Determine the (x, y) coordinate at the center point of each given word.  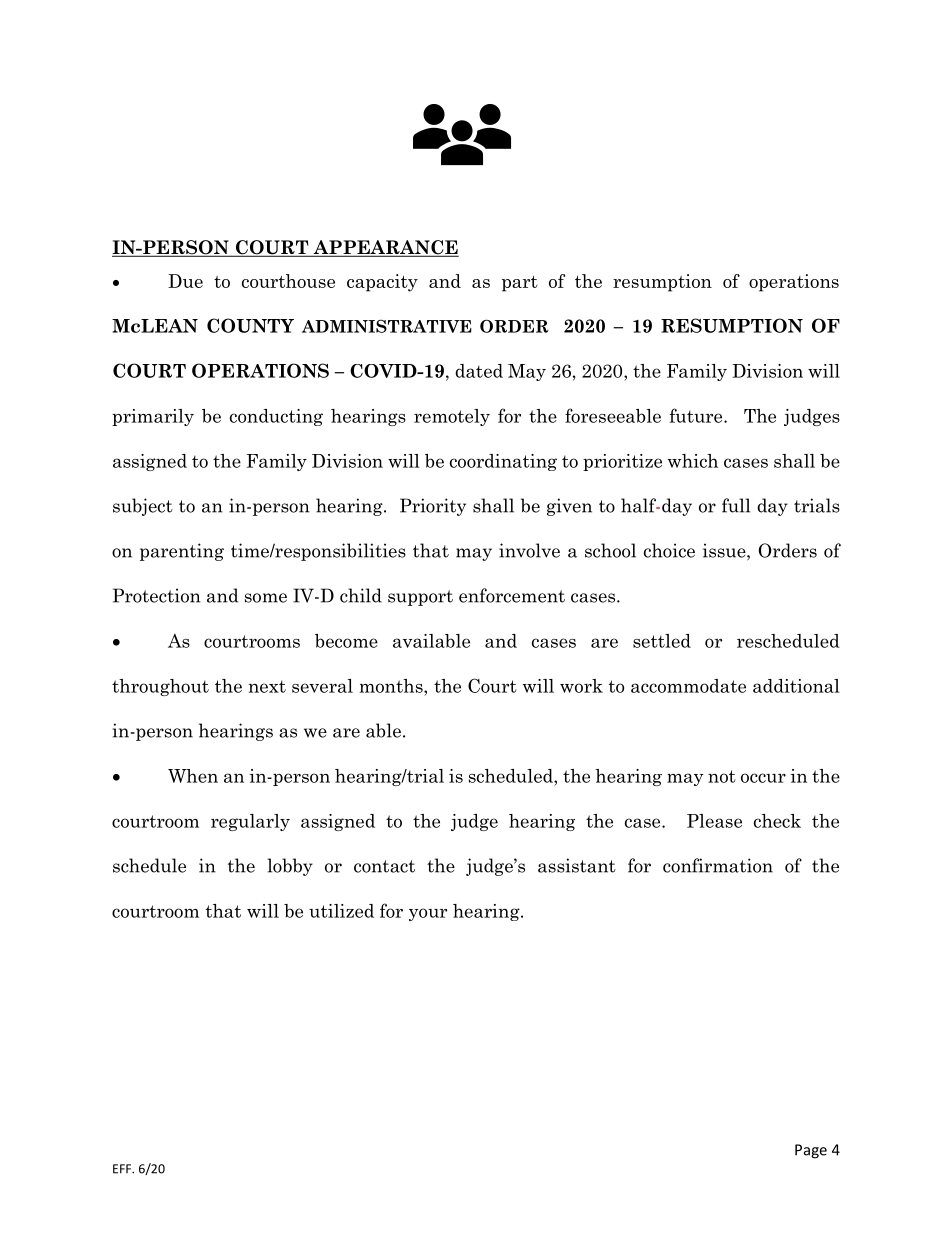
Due (185, 281)
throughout (160, 687)
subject (143, 507)
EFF (123, 1169)
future (697, 415)
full (736, 505)
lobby (290, 867)
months (392, 686)
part (520, 284)
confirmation (718, 865)
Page (811, 1151)
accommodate (688, 686)
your (428, 914)
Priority (433, 507)
